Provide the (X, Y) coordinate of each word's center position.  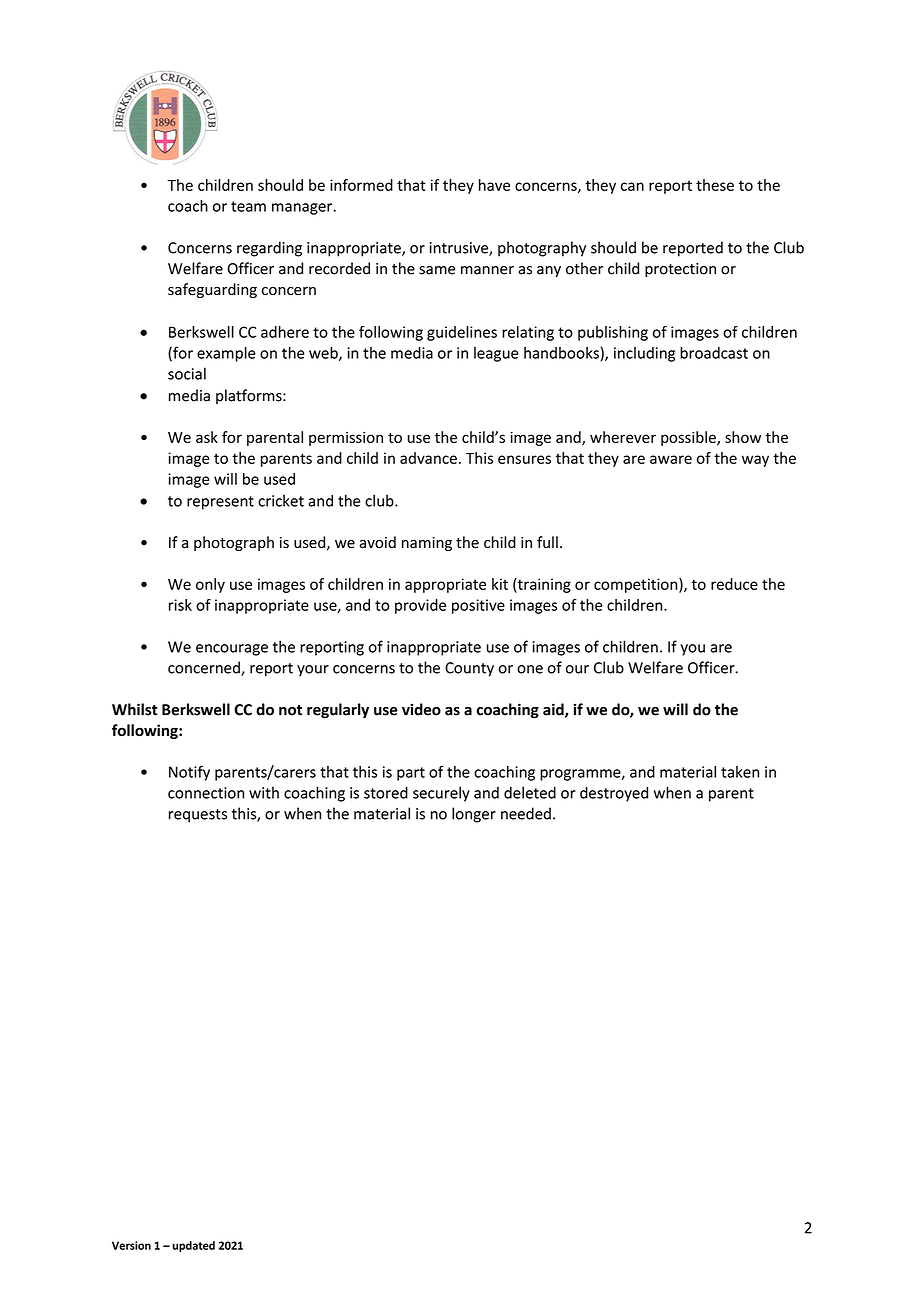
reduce (734, 584)
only (210, 585)
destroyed (614, 794)
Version (131, 1245)
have (494, 185)
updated (194, 1246)
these (715, 185)
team (248, 206)
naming (427, 544)
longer (474, 815)
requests (198, 816)
